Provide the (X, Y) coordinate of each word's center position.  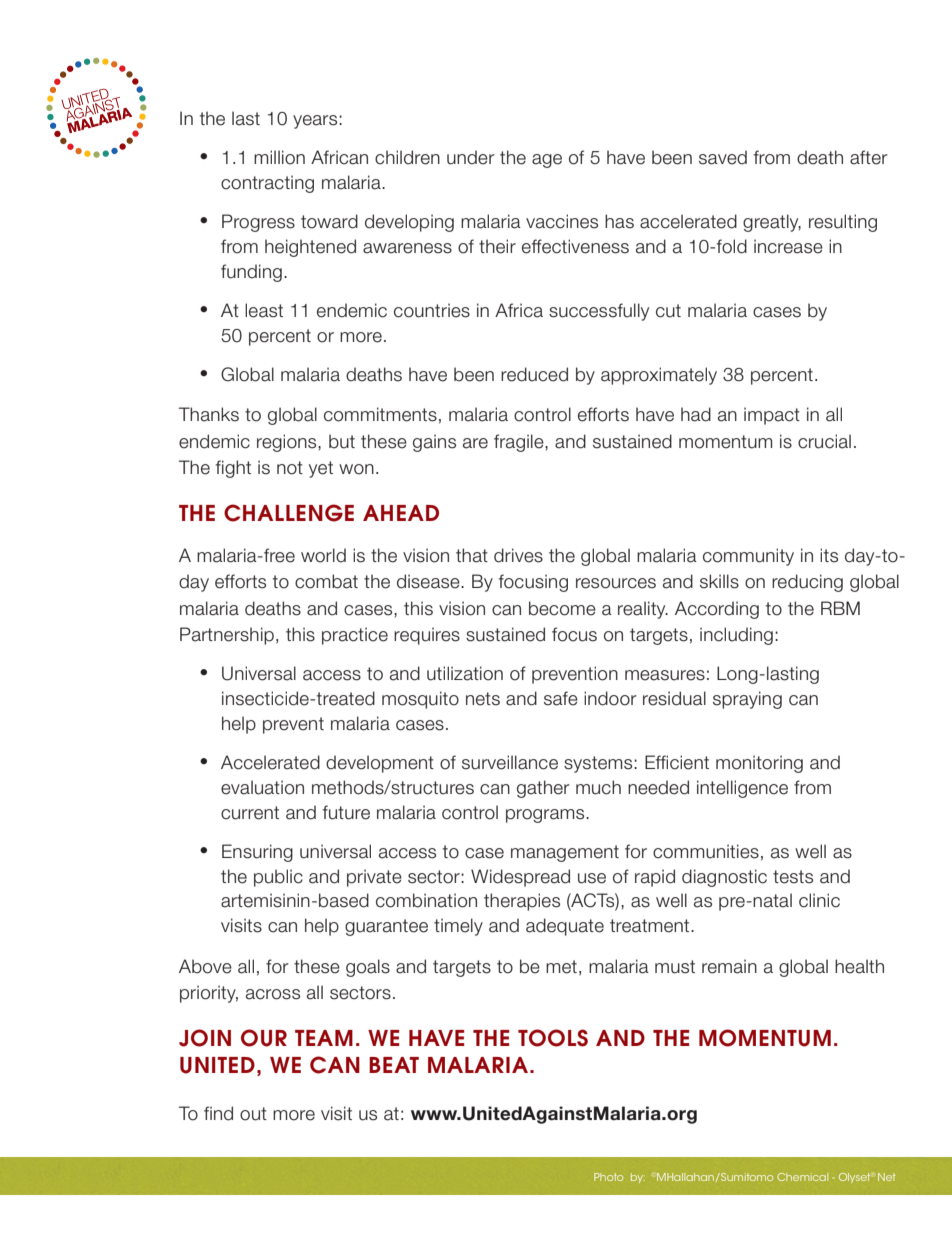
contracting (267, 184)
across (273, 994)
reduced (534, 374)
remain (729, 966)
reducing (807, 583)
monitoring (759, 764)
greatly (772, 223)
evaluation (262, 787)
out (253, 1114)
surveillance (510, 762)
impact (772, 416)
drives (518, 555)
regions (288, 443)
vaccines (562, 221)
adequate (565, 927)
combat (326, 581)
